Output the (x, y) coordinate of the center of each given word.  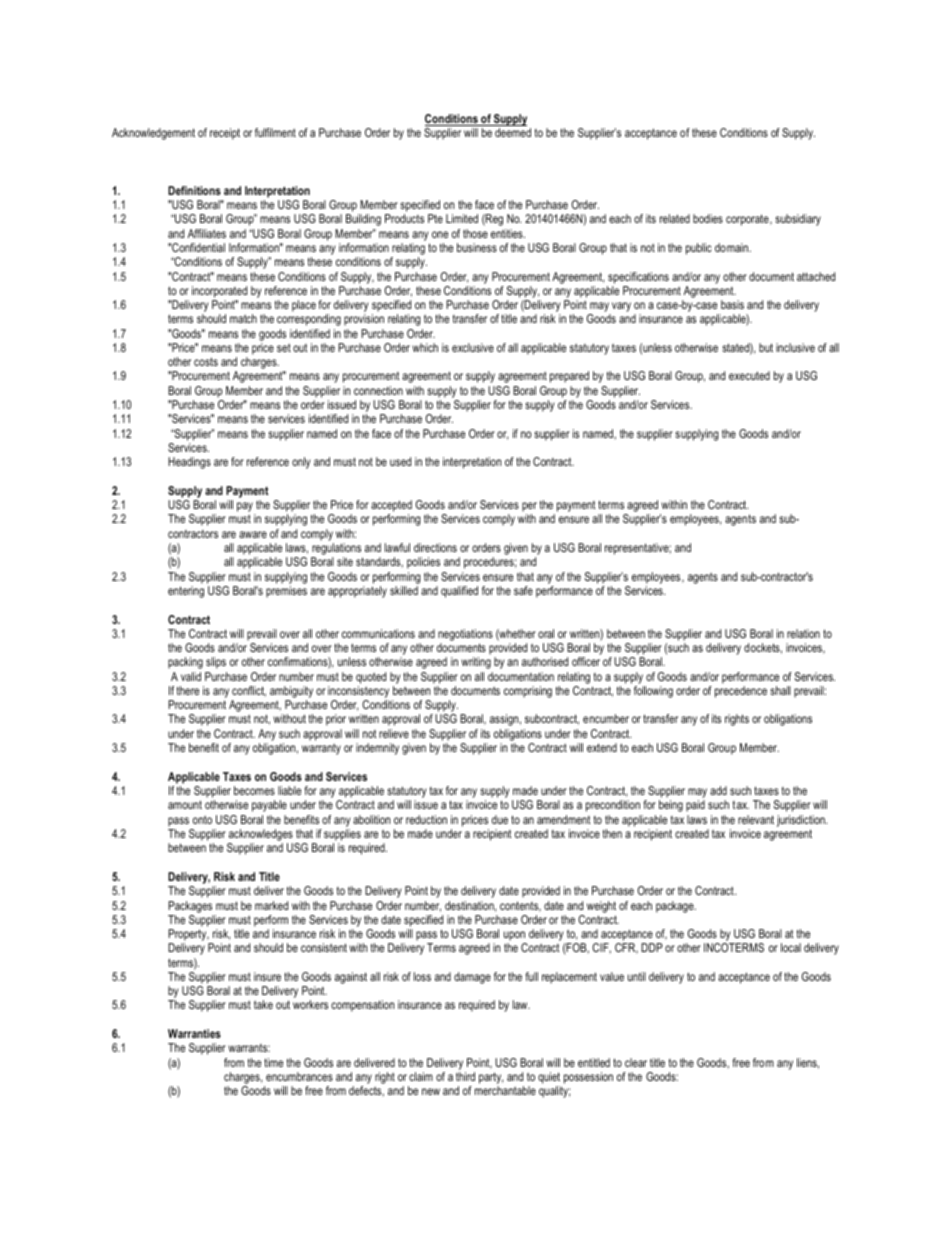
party (491, 1079)
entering (186, 592)
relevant (756, 819)
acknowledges (261, 835)
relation (803, 633)
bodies (708, 218)
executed (749, 375)
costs (206, 361)
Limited (462, 218)
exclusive (473, 347)
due (500, 819)
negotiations (465, 635)
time (273, 1062)
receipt (225, 134)
